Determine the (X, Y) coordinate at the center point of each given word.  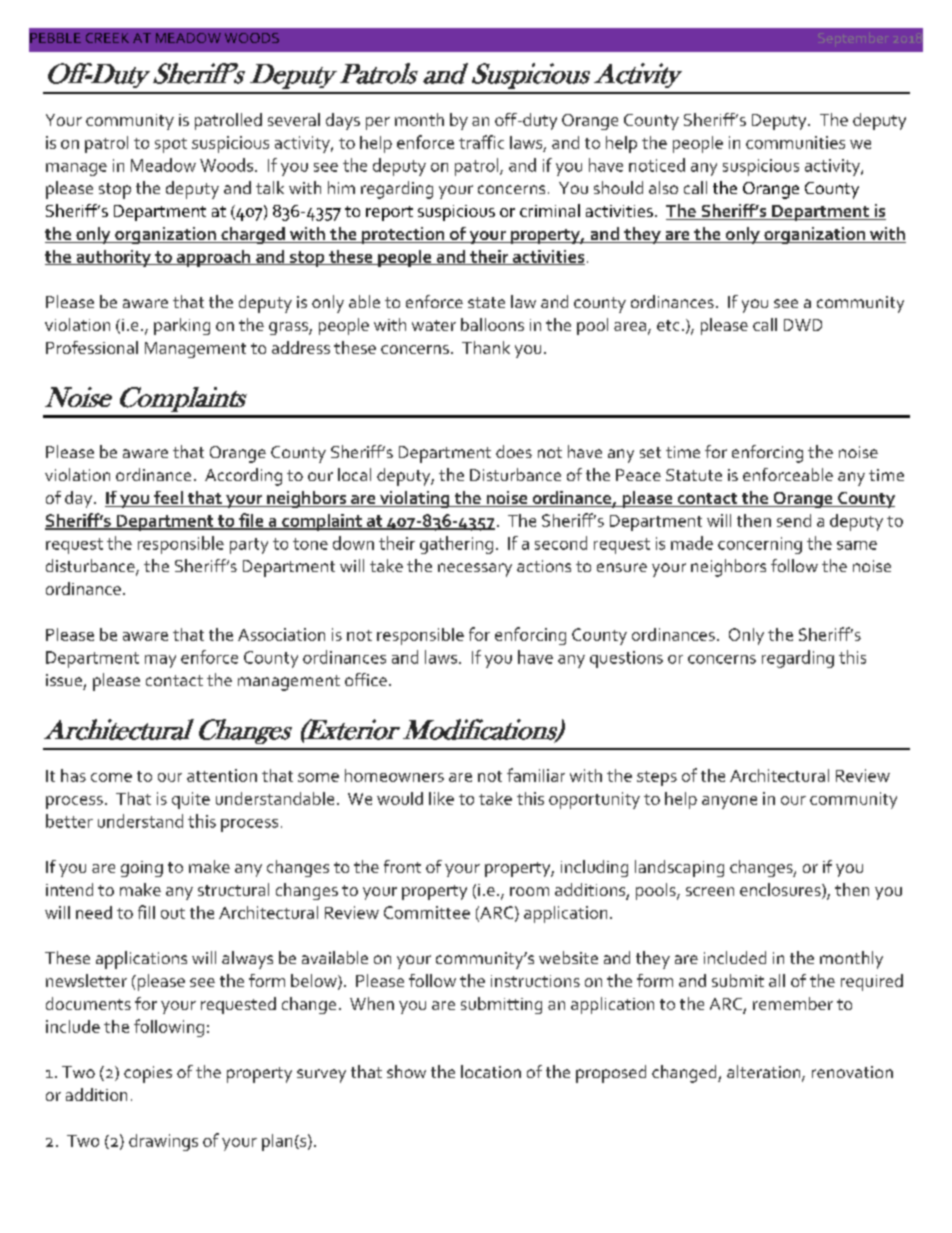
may (160, 661)
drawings (163, 1142)
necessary (475, 570)
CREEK (107, 38)
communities (795, 142)
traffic (481, 142)
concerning (760, 545)
